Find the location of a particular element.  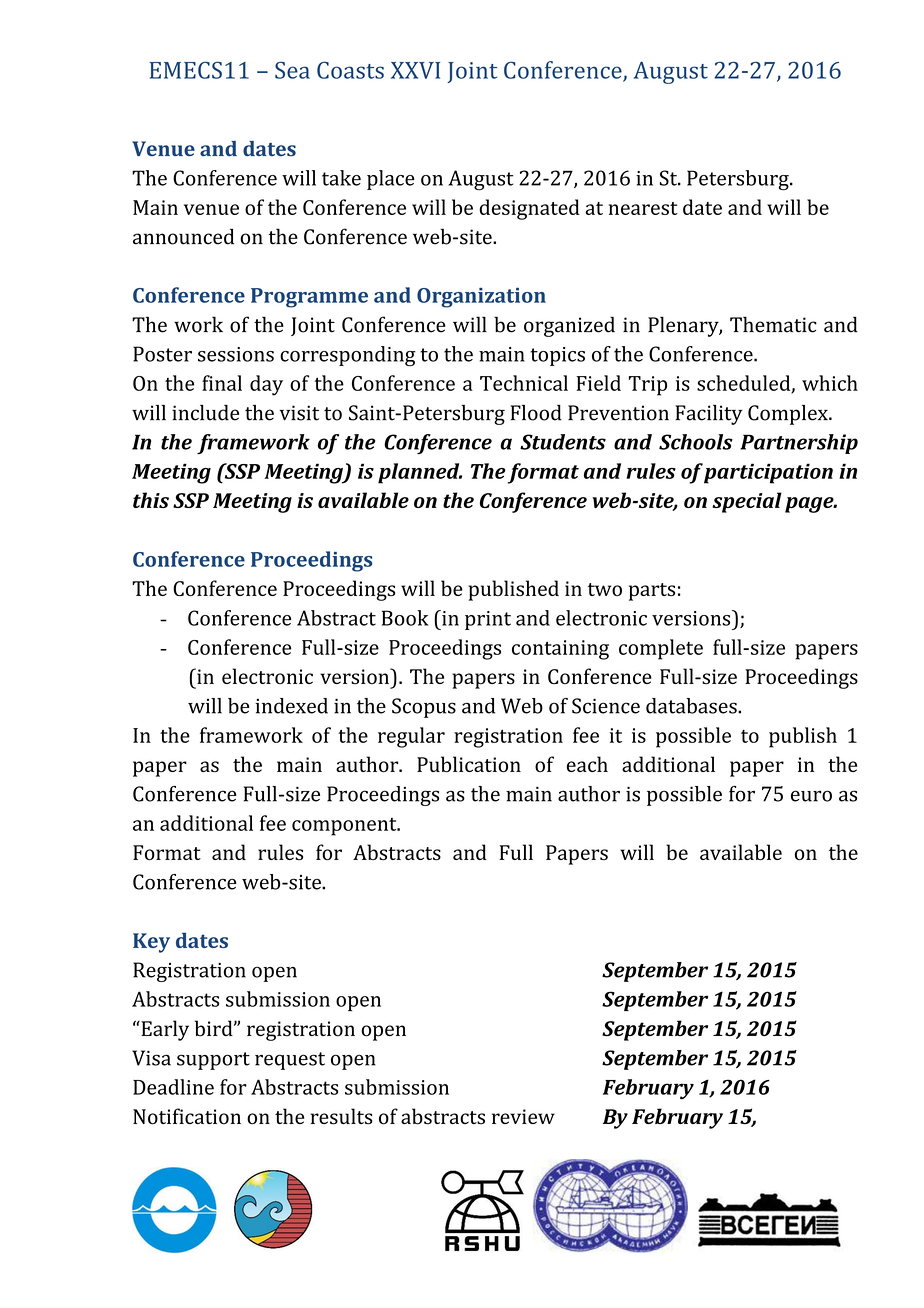

XXVI is located at coordinates (415, 70).
